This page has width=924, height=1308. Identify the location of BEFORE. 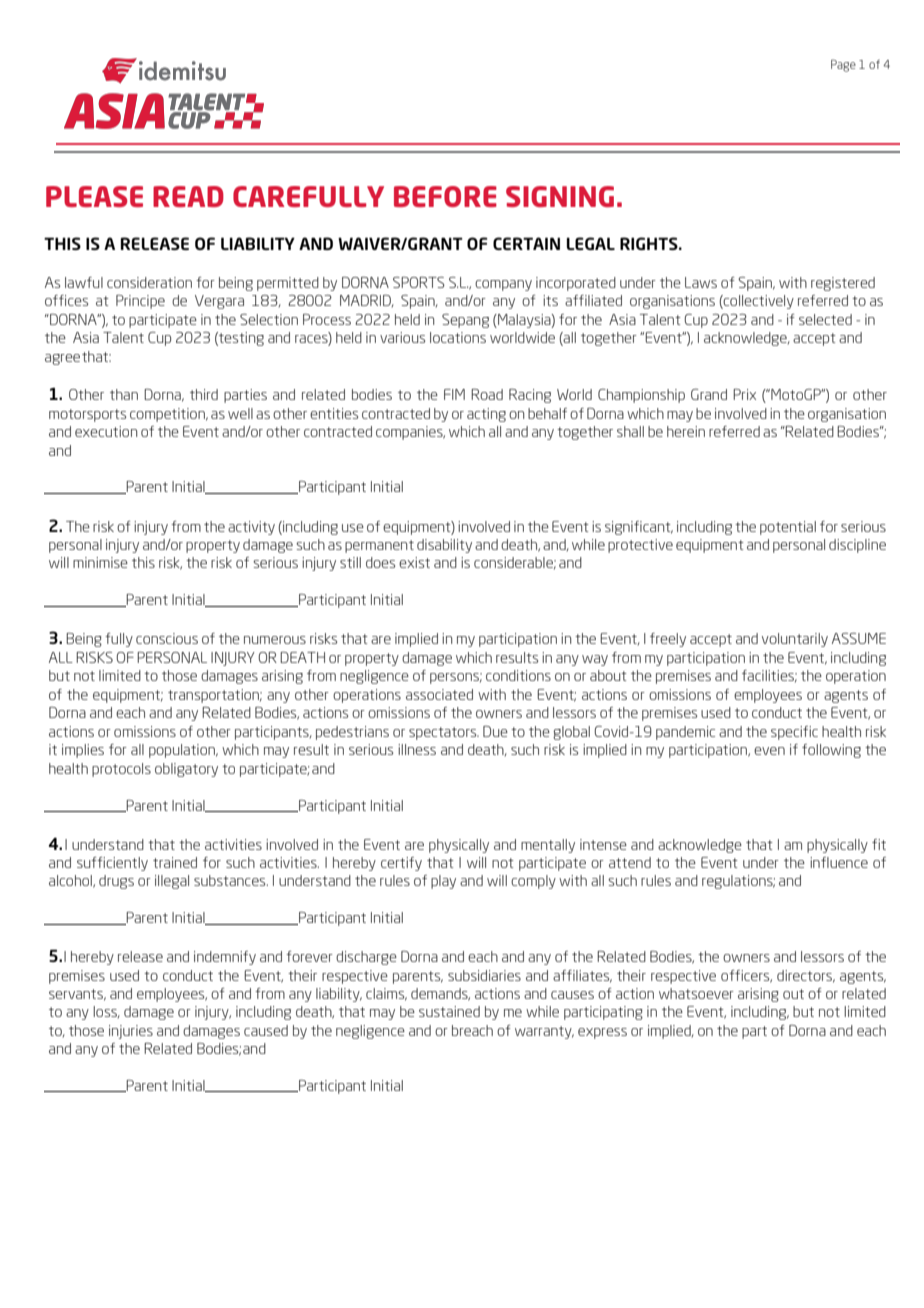
(445, 196).
